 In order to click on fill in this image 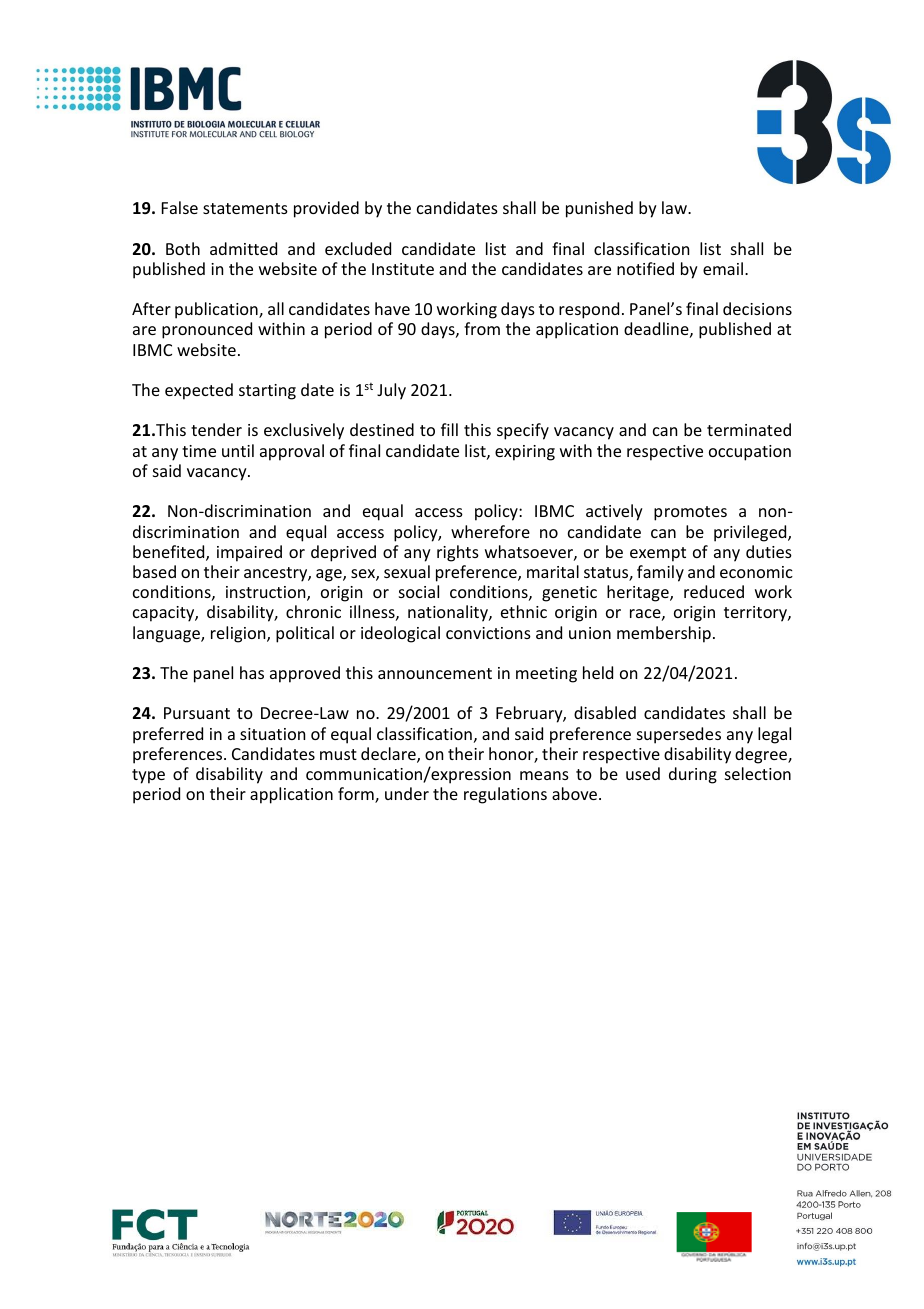, I will do `click(449, 429)`.
